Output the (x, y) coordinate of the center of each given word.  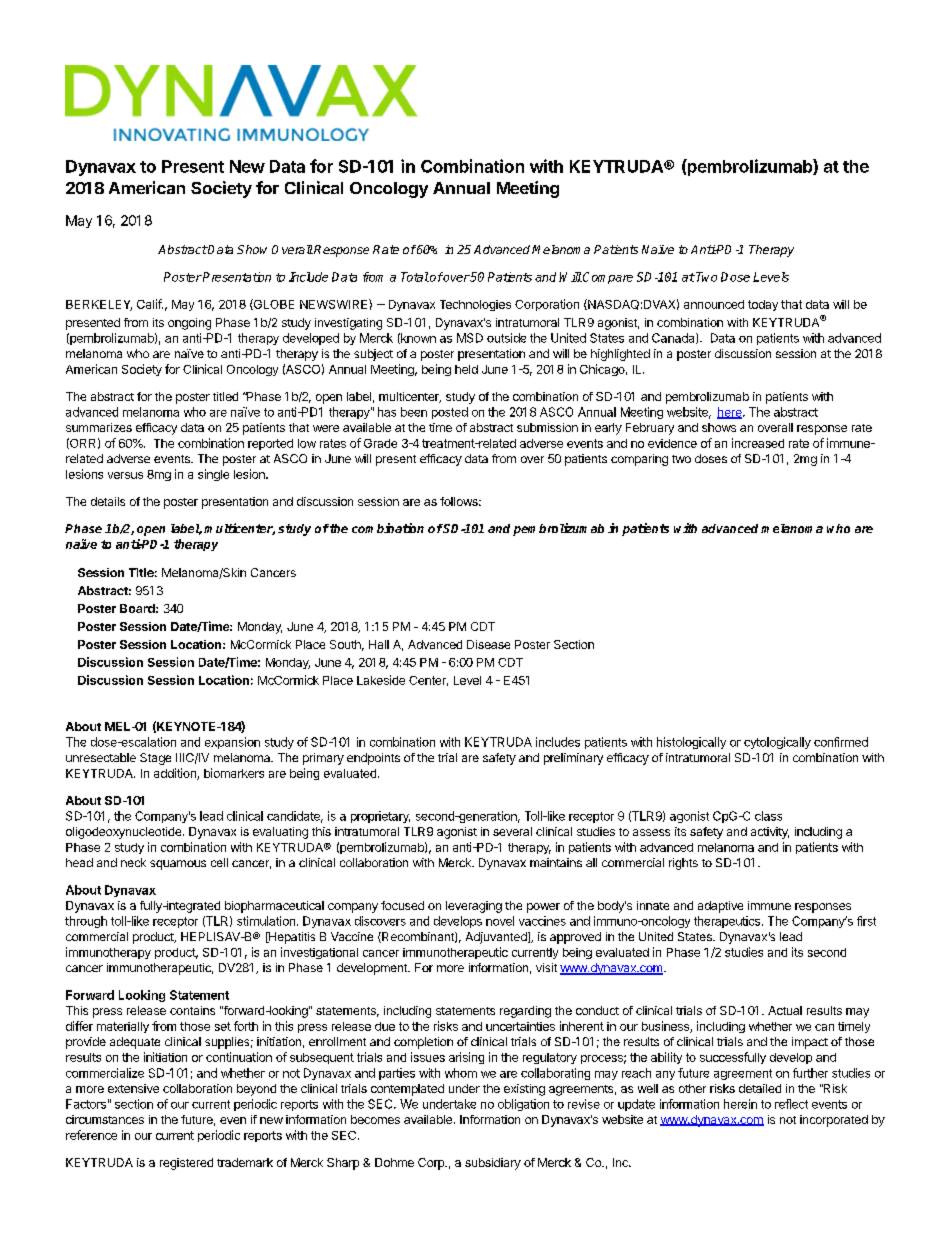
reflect (791, 1104)
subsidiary (493, 1164)
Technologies (475, 305)
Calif (150, 304)
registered (186, 1164)
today (763, 305)
